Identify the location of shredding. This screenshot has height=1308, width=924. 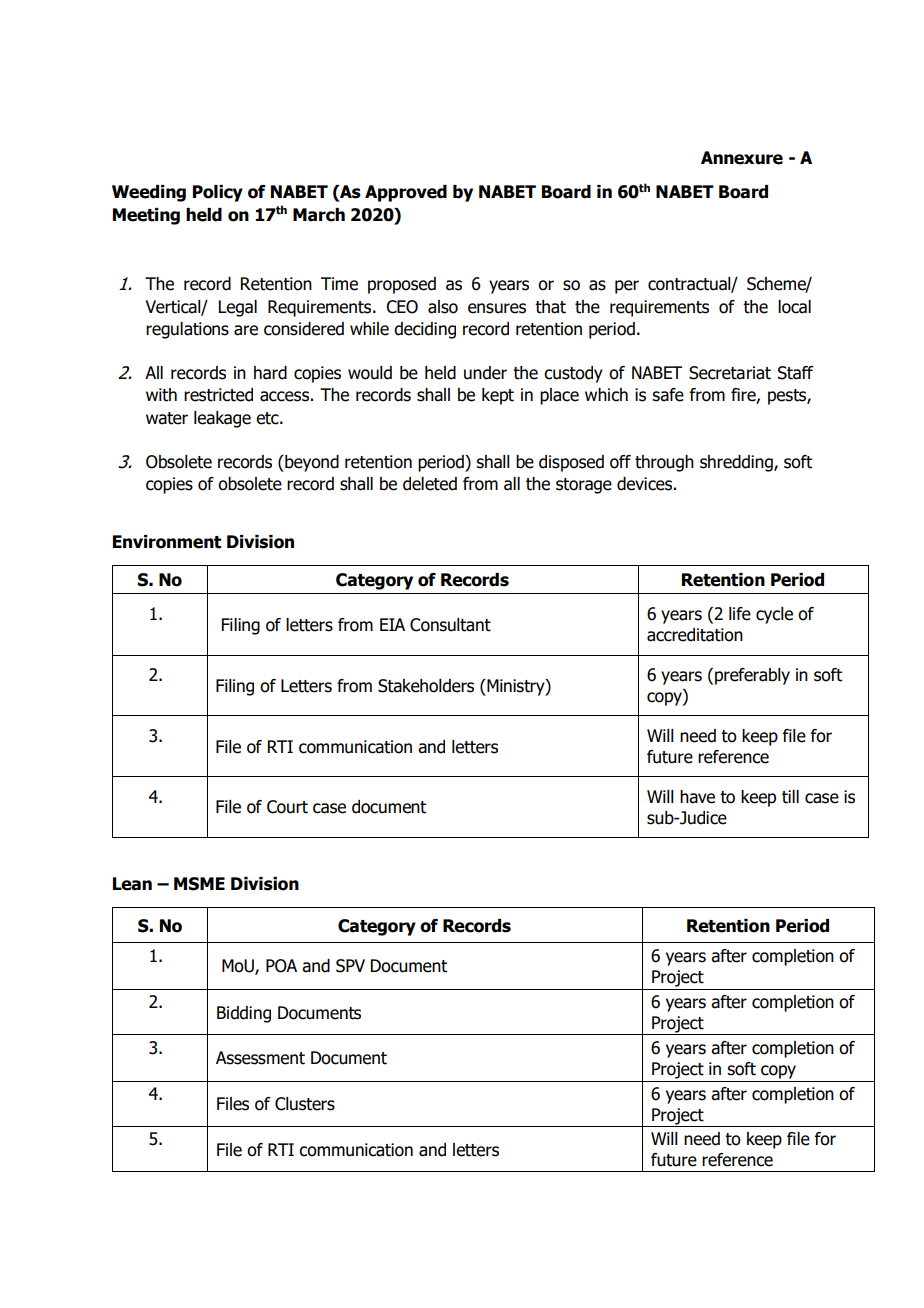
(737, 463).
